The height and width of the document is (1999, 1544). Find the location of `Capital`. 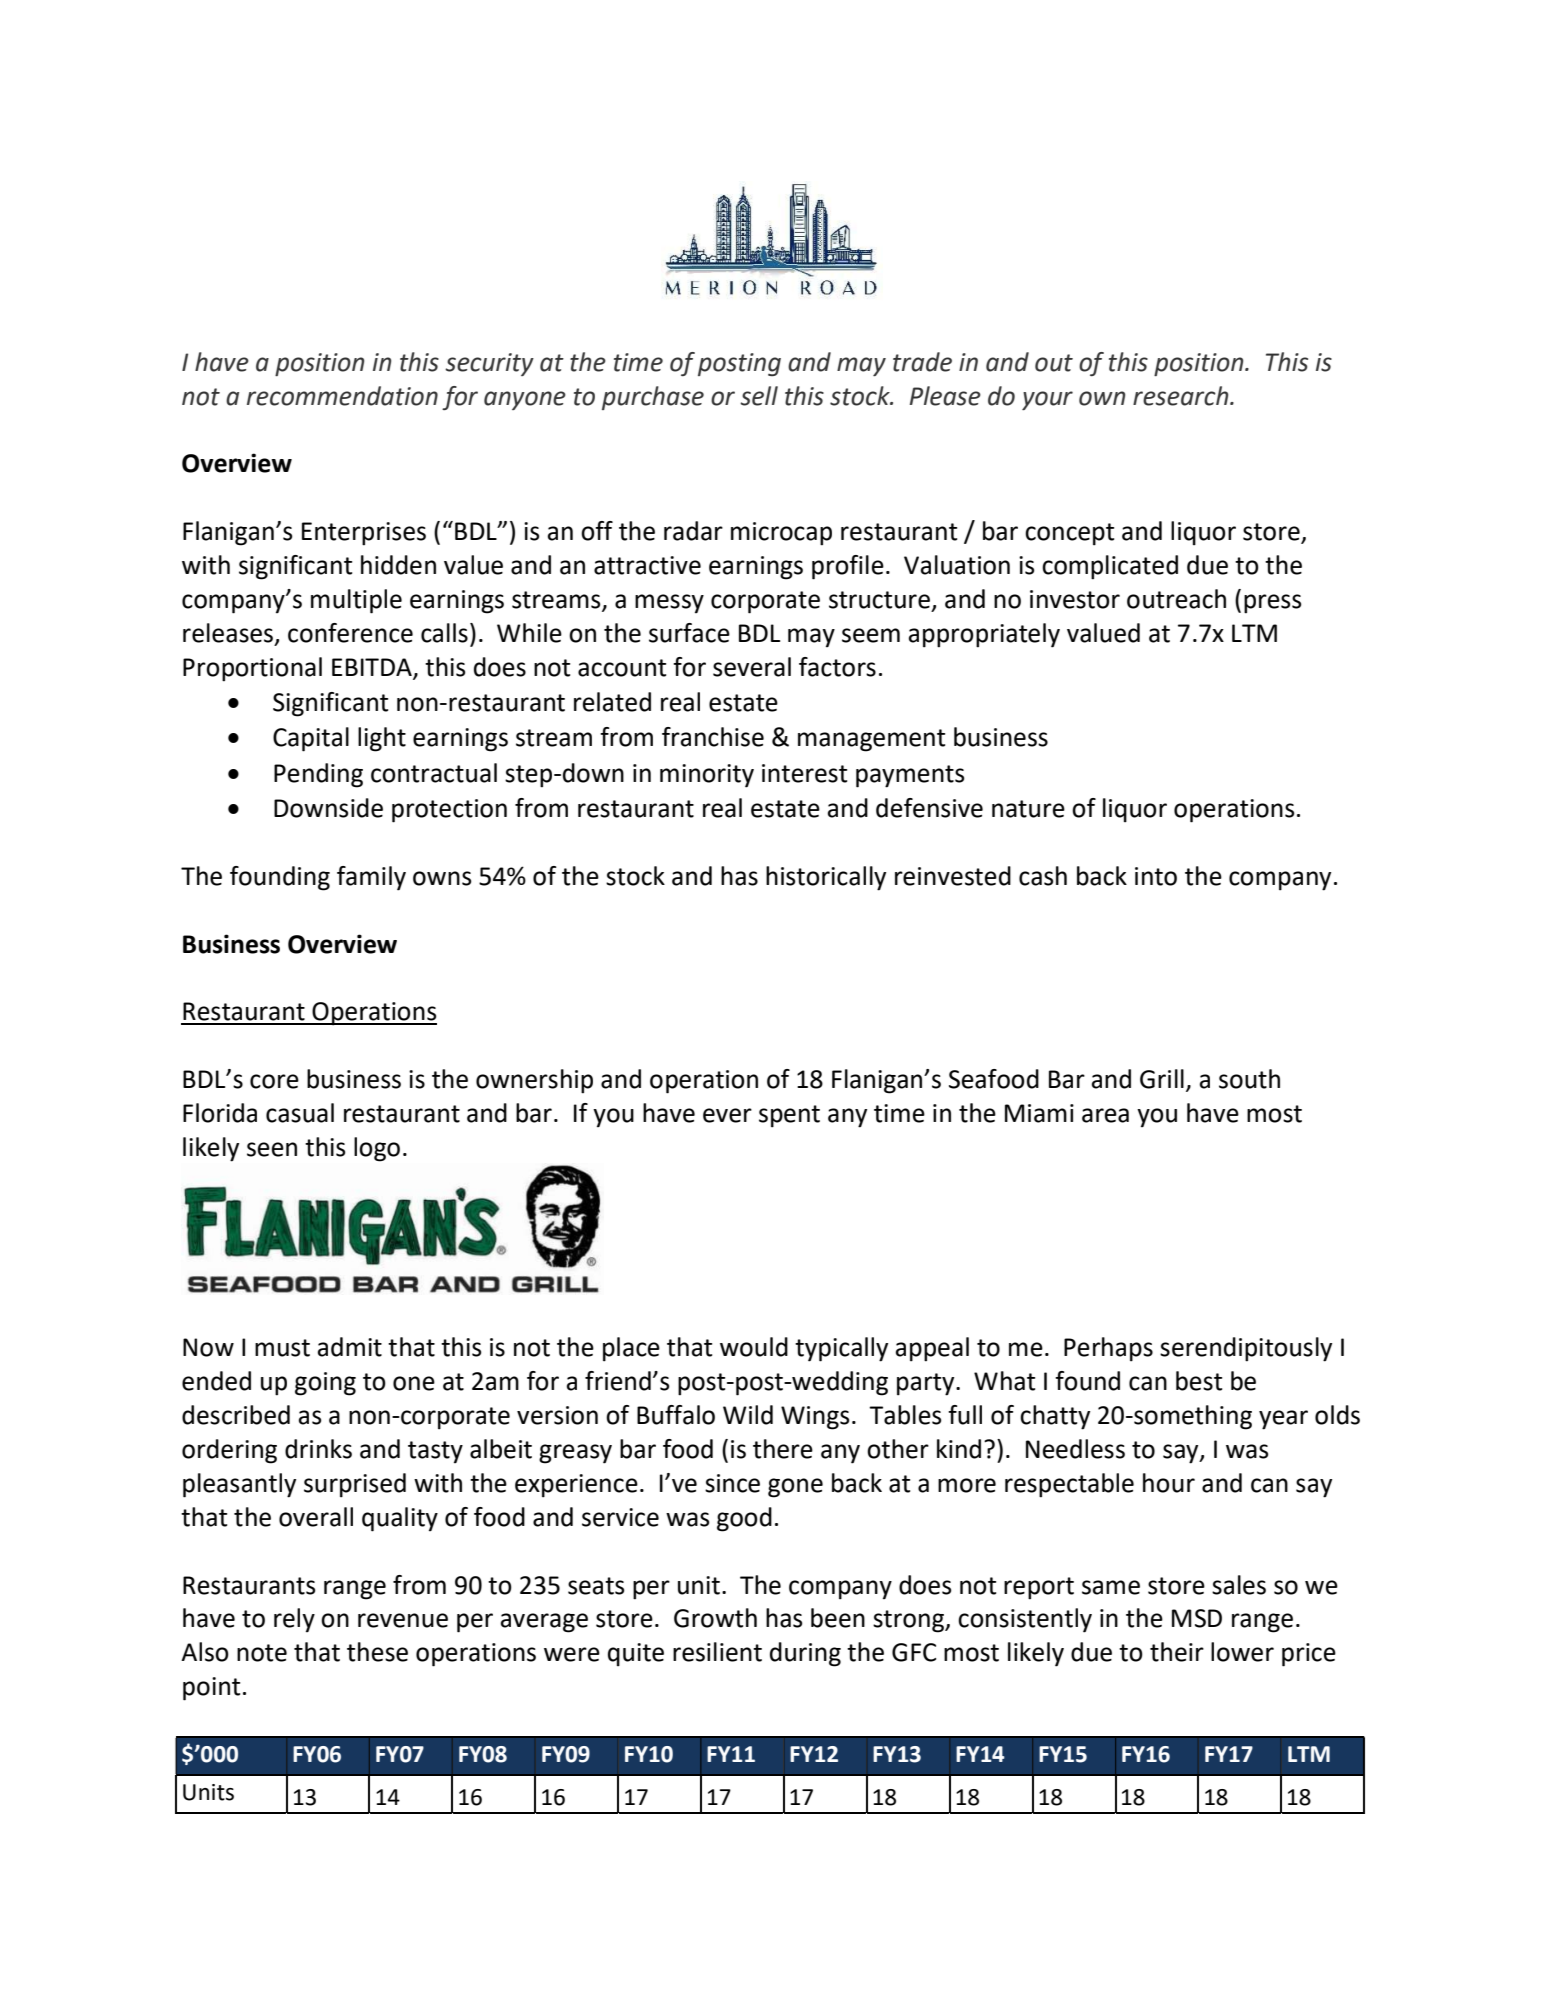

Capital is located at coordinates (311, 739).
